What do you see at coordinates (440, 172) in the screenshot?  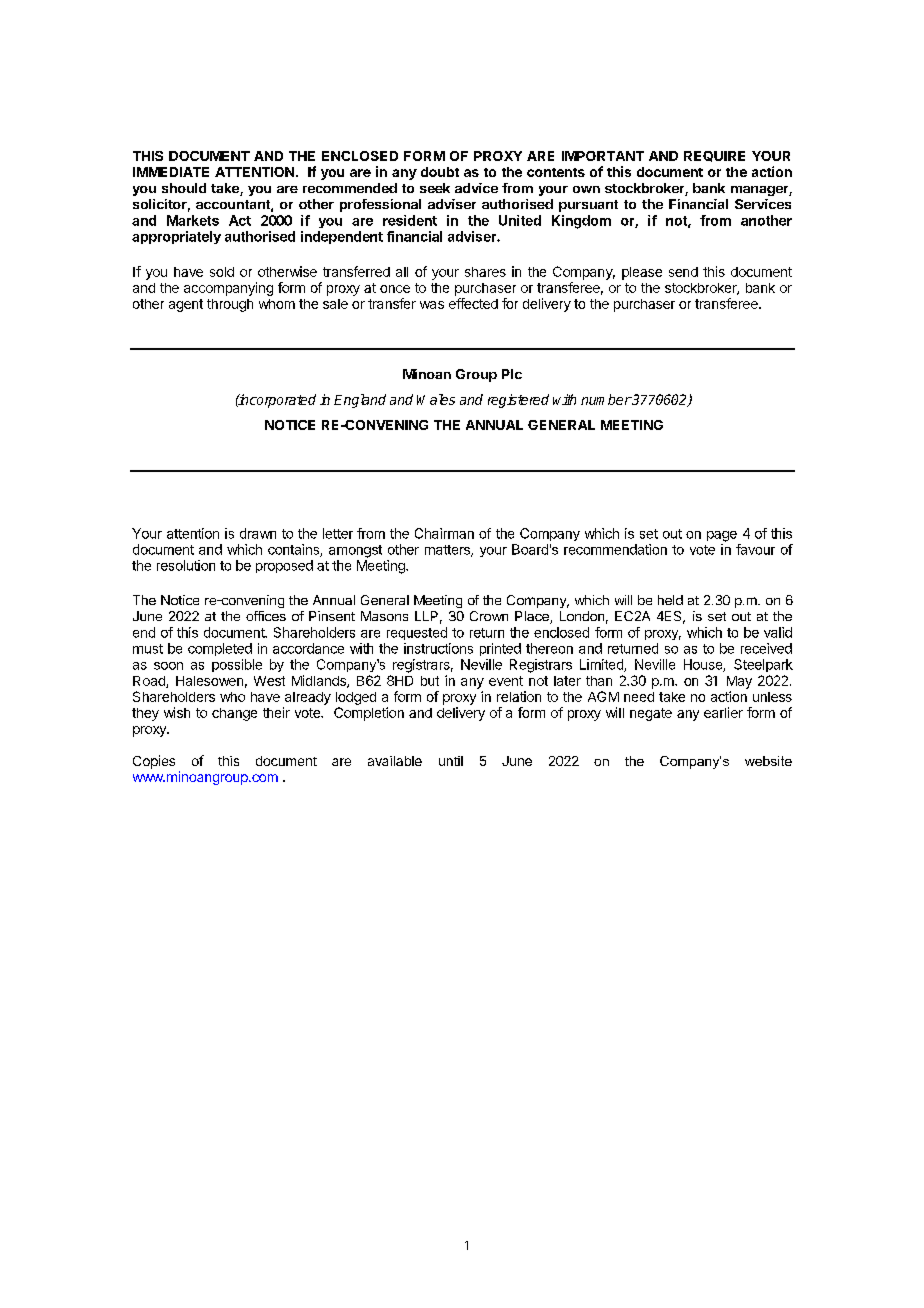 I see `doubt` at bounding box center [440, 172].
